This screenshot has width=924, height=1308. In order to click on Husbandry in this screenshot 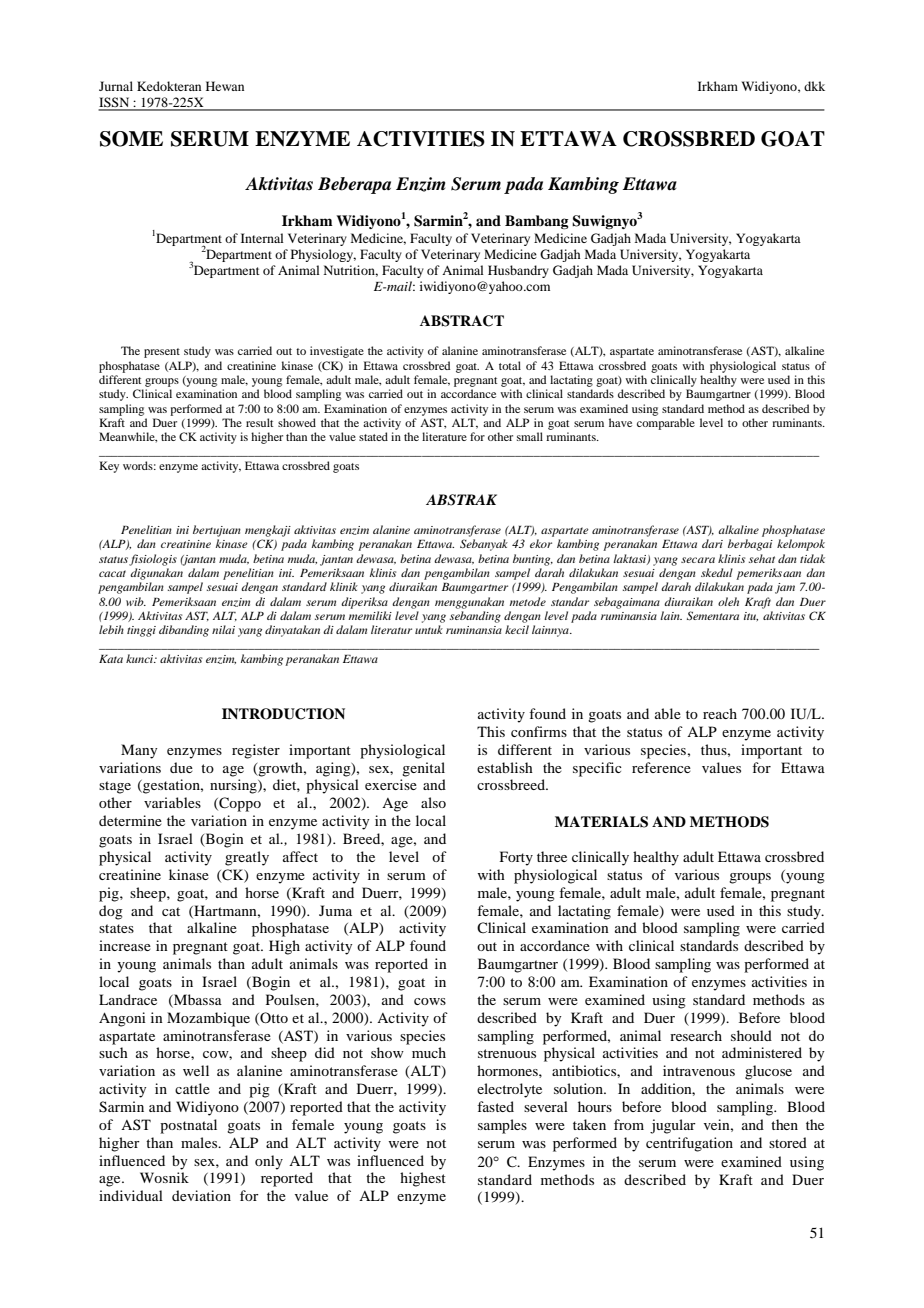, I will do `click(518, 271)`.
